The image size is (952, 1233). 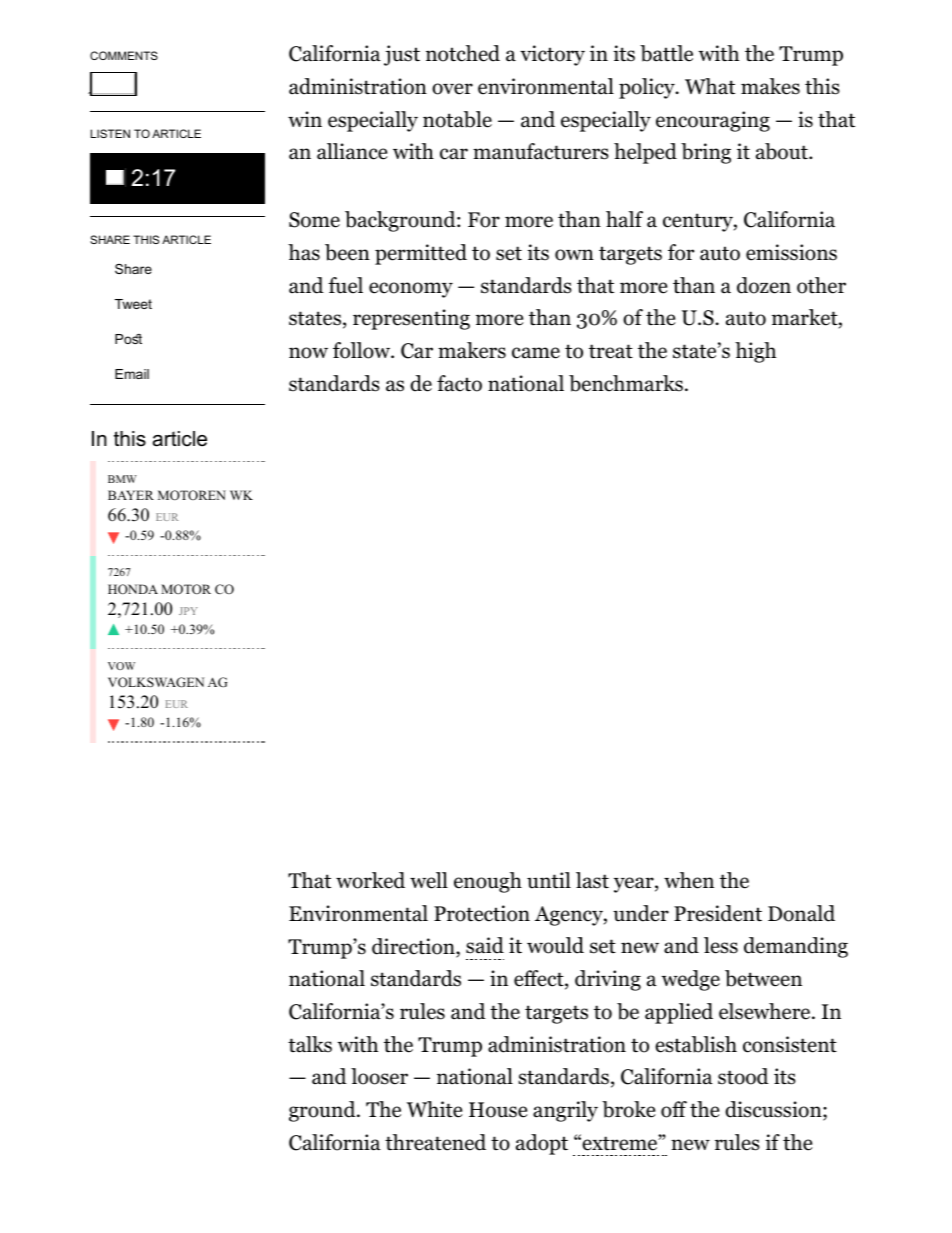 I want to click on COMMENTS, so click(x=124, y=55).
